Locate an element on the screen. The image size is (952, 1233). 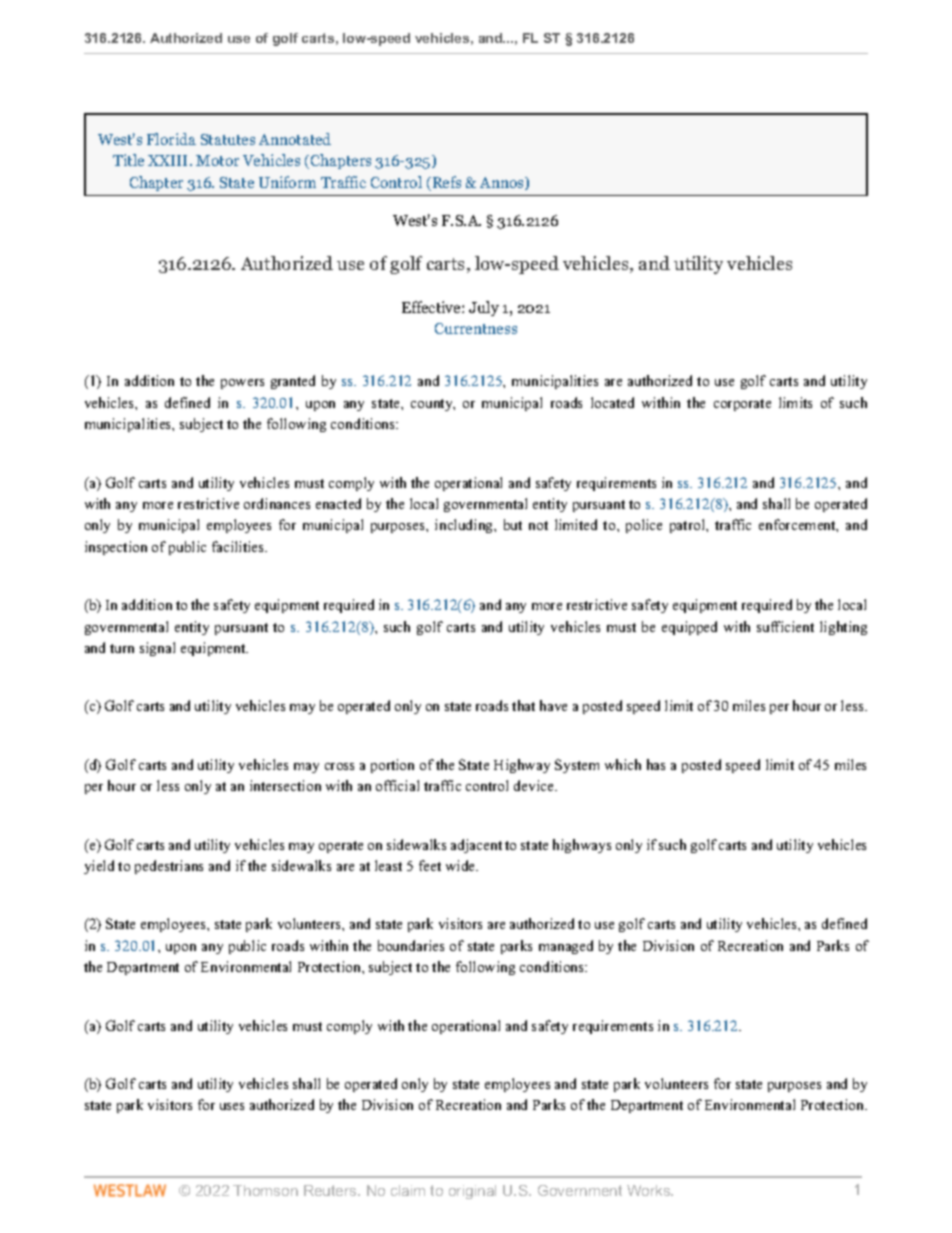
that is located at coordinates (523, 705).
